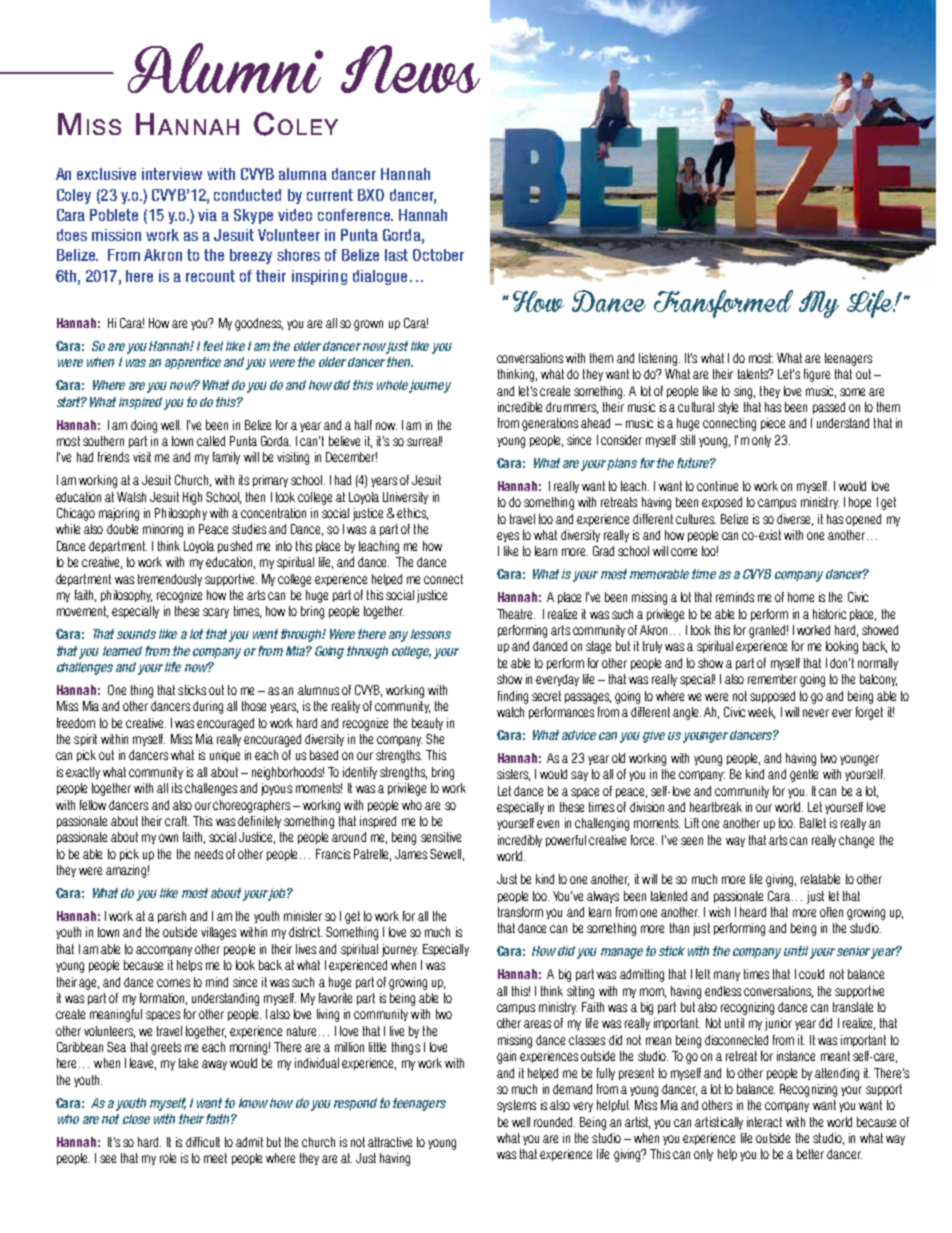 The image size is (952, 1233). I want to click on October, so click(438, 255).
